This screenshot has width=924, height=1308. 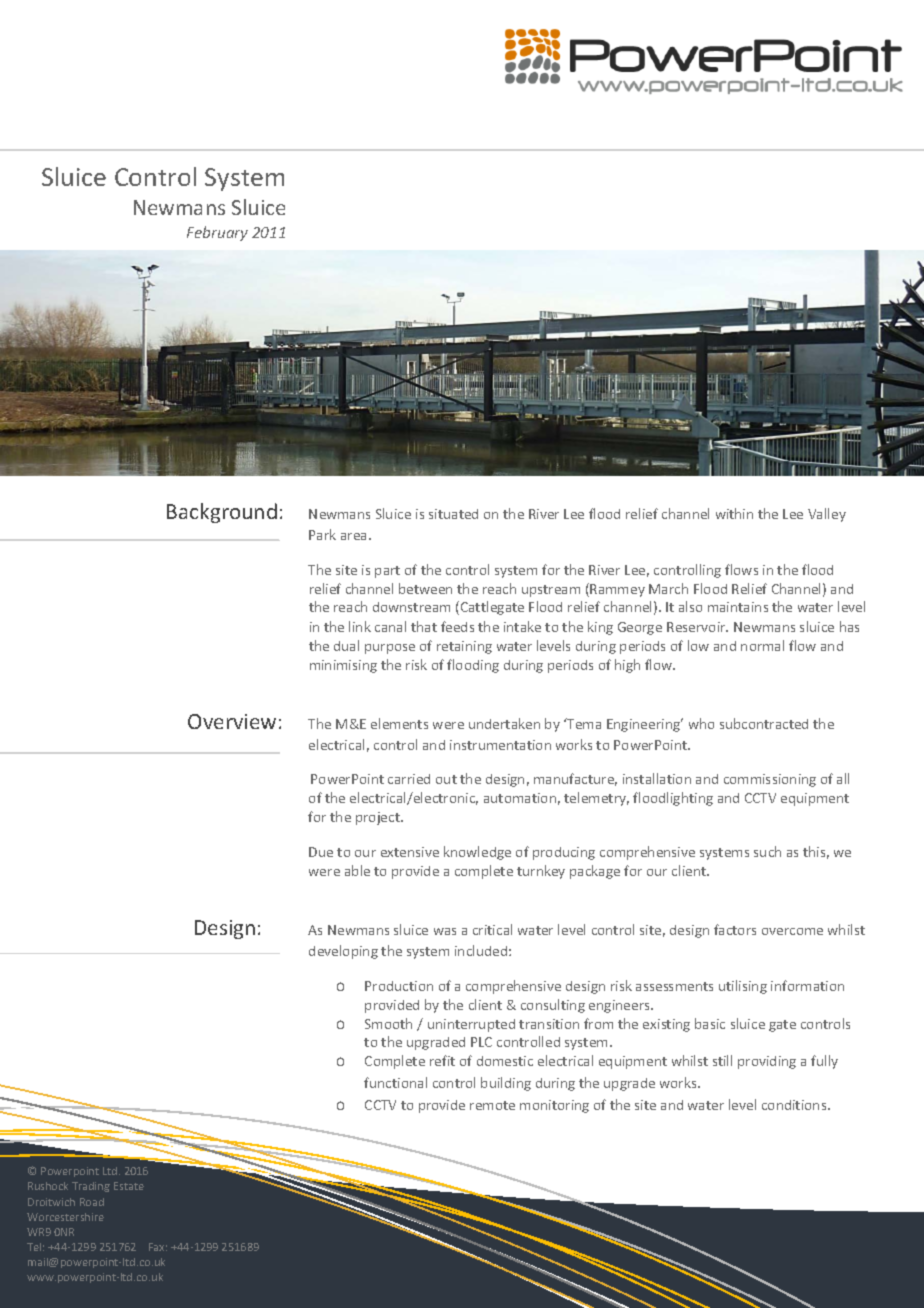 I want to click on February, so click(x=217, y=233).
